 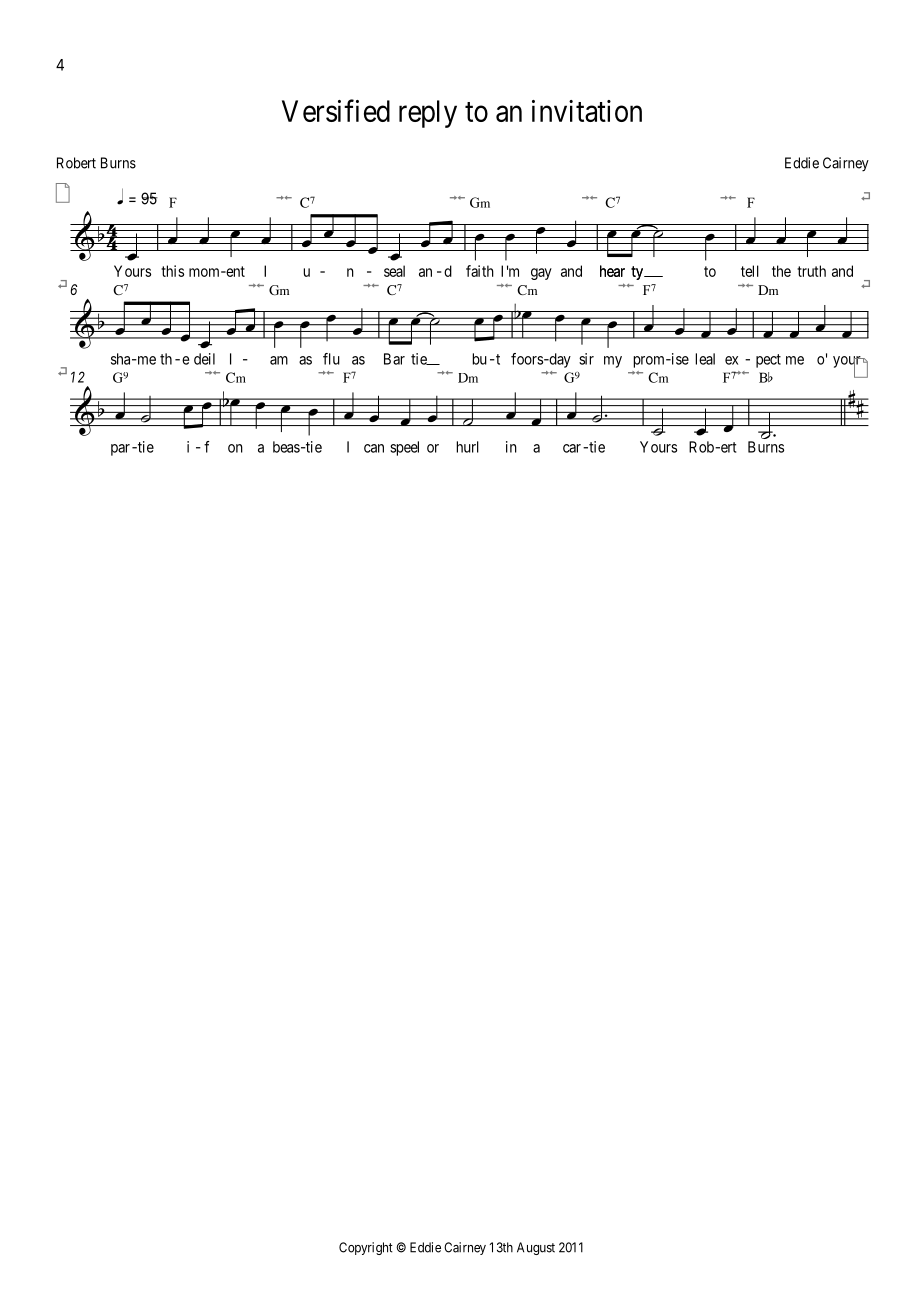 I want to click on Bar, so click(x=394, y=359).
